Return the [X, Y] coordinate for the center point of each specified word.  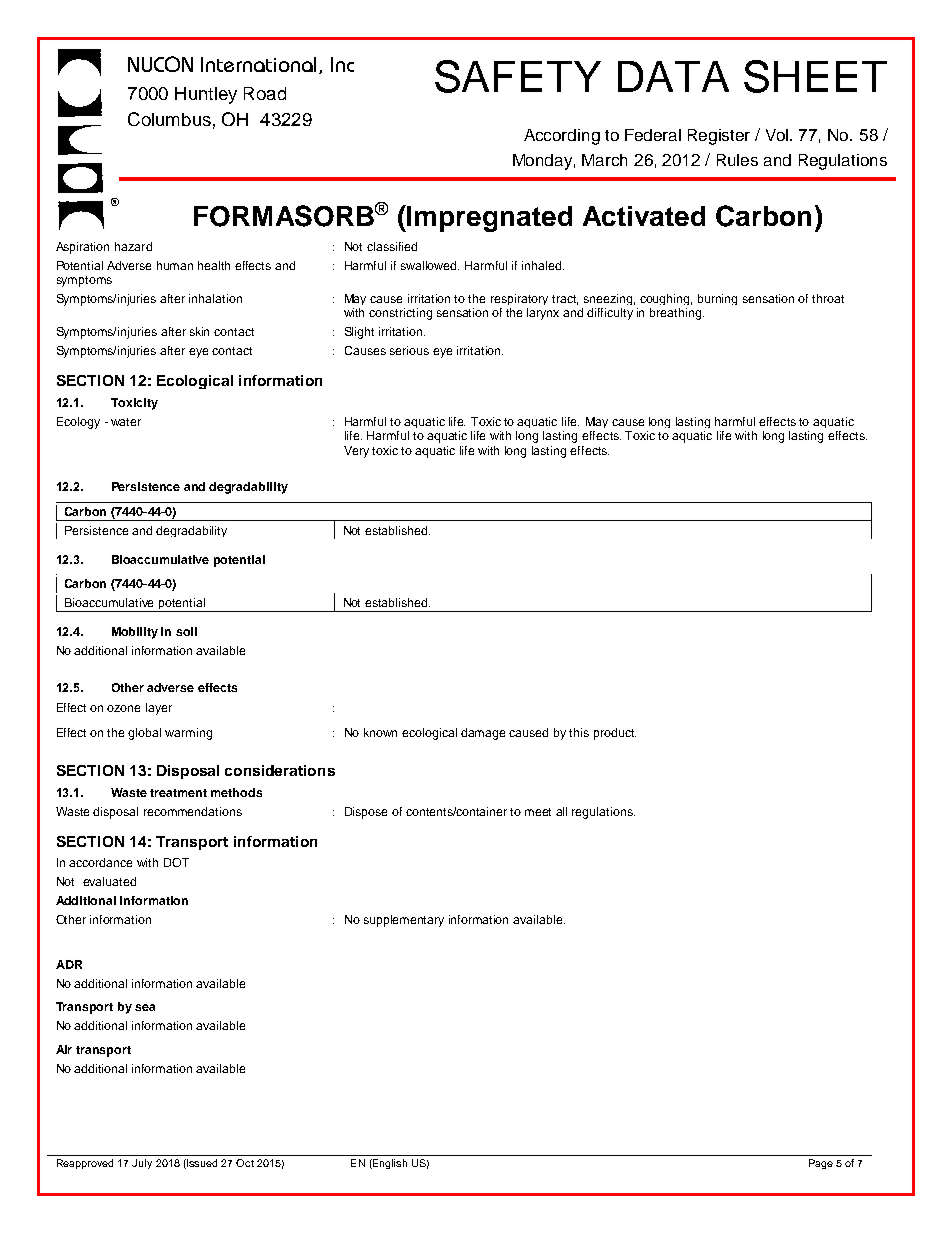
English [389, 1164]
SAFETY [518, 76]
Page [821, 1164]
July [142, 1164]
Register [719, 137]
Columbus [169, 119]
